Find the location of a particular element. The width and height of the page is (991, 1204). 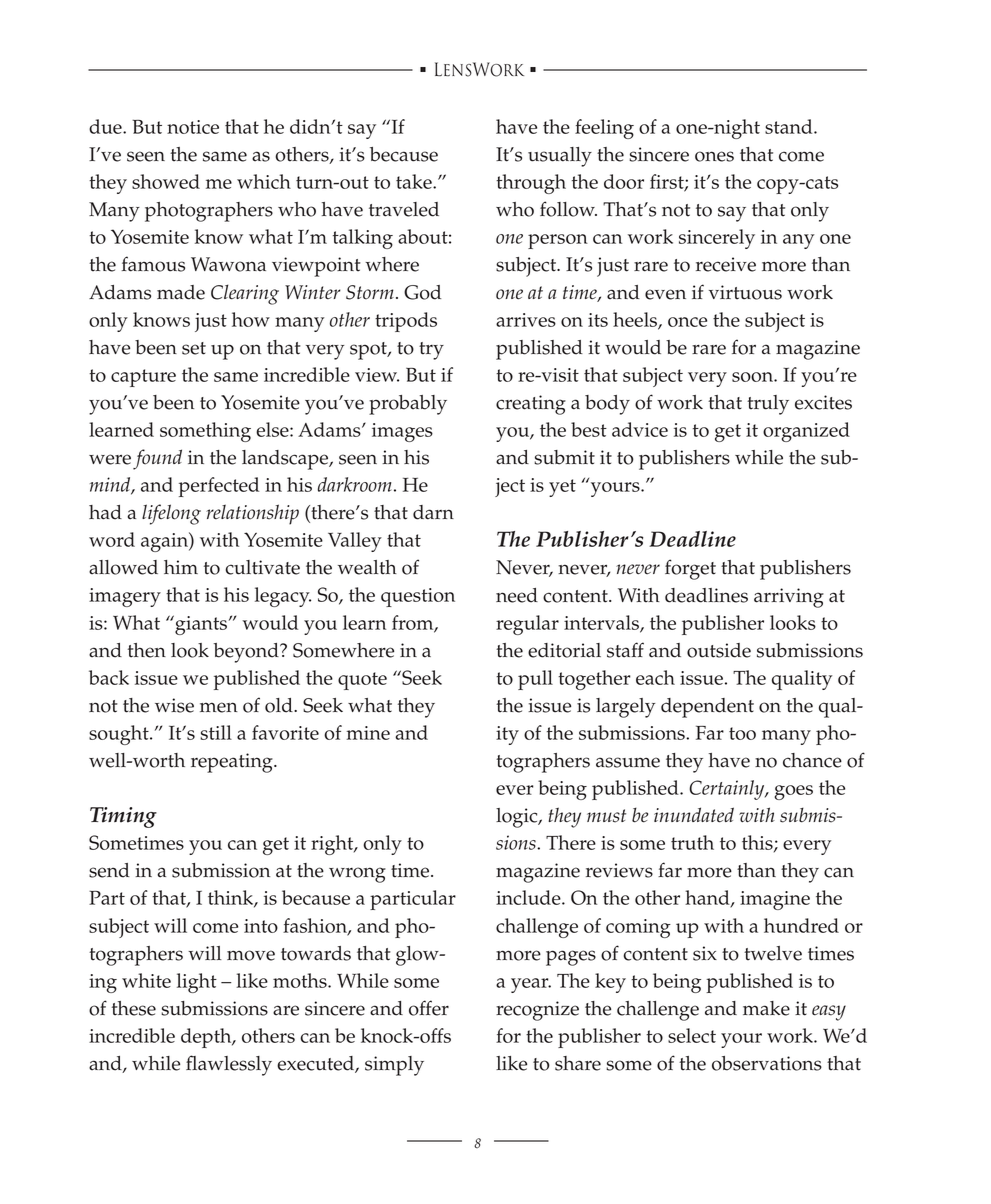

arriving is located at coordinates (789, 598).
